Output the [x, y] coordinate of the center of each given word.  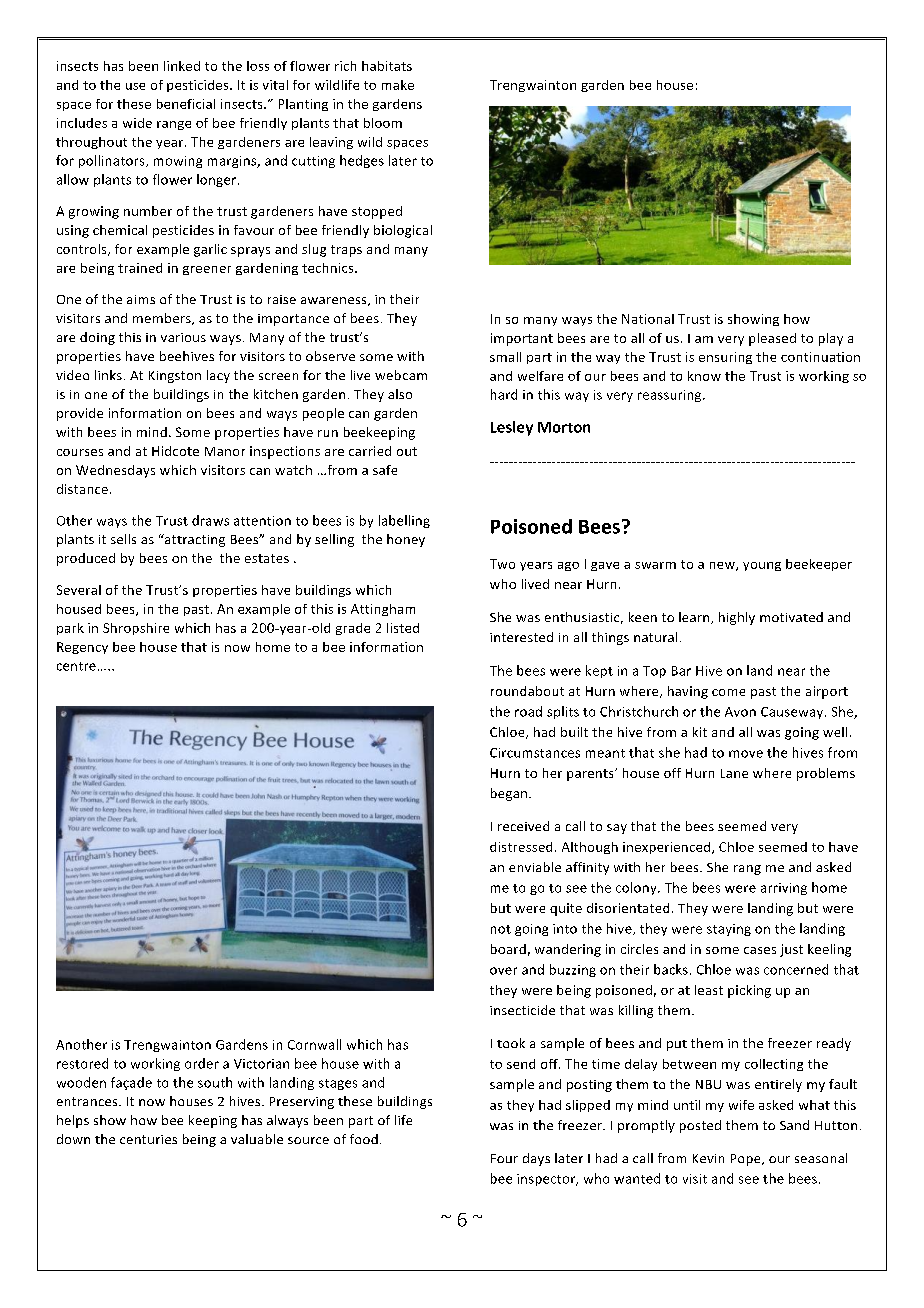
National [648, 319]
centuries [148, 1139]
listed [403, 628]
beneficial [186, 104]
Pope [747, 1160]
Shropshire [136, 629]
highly [737, 618]
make [398, 85]
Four [504, 1158]
